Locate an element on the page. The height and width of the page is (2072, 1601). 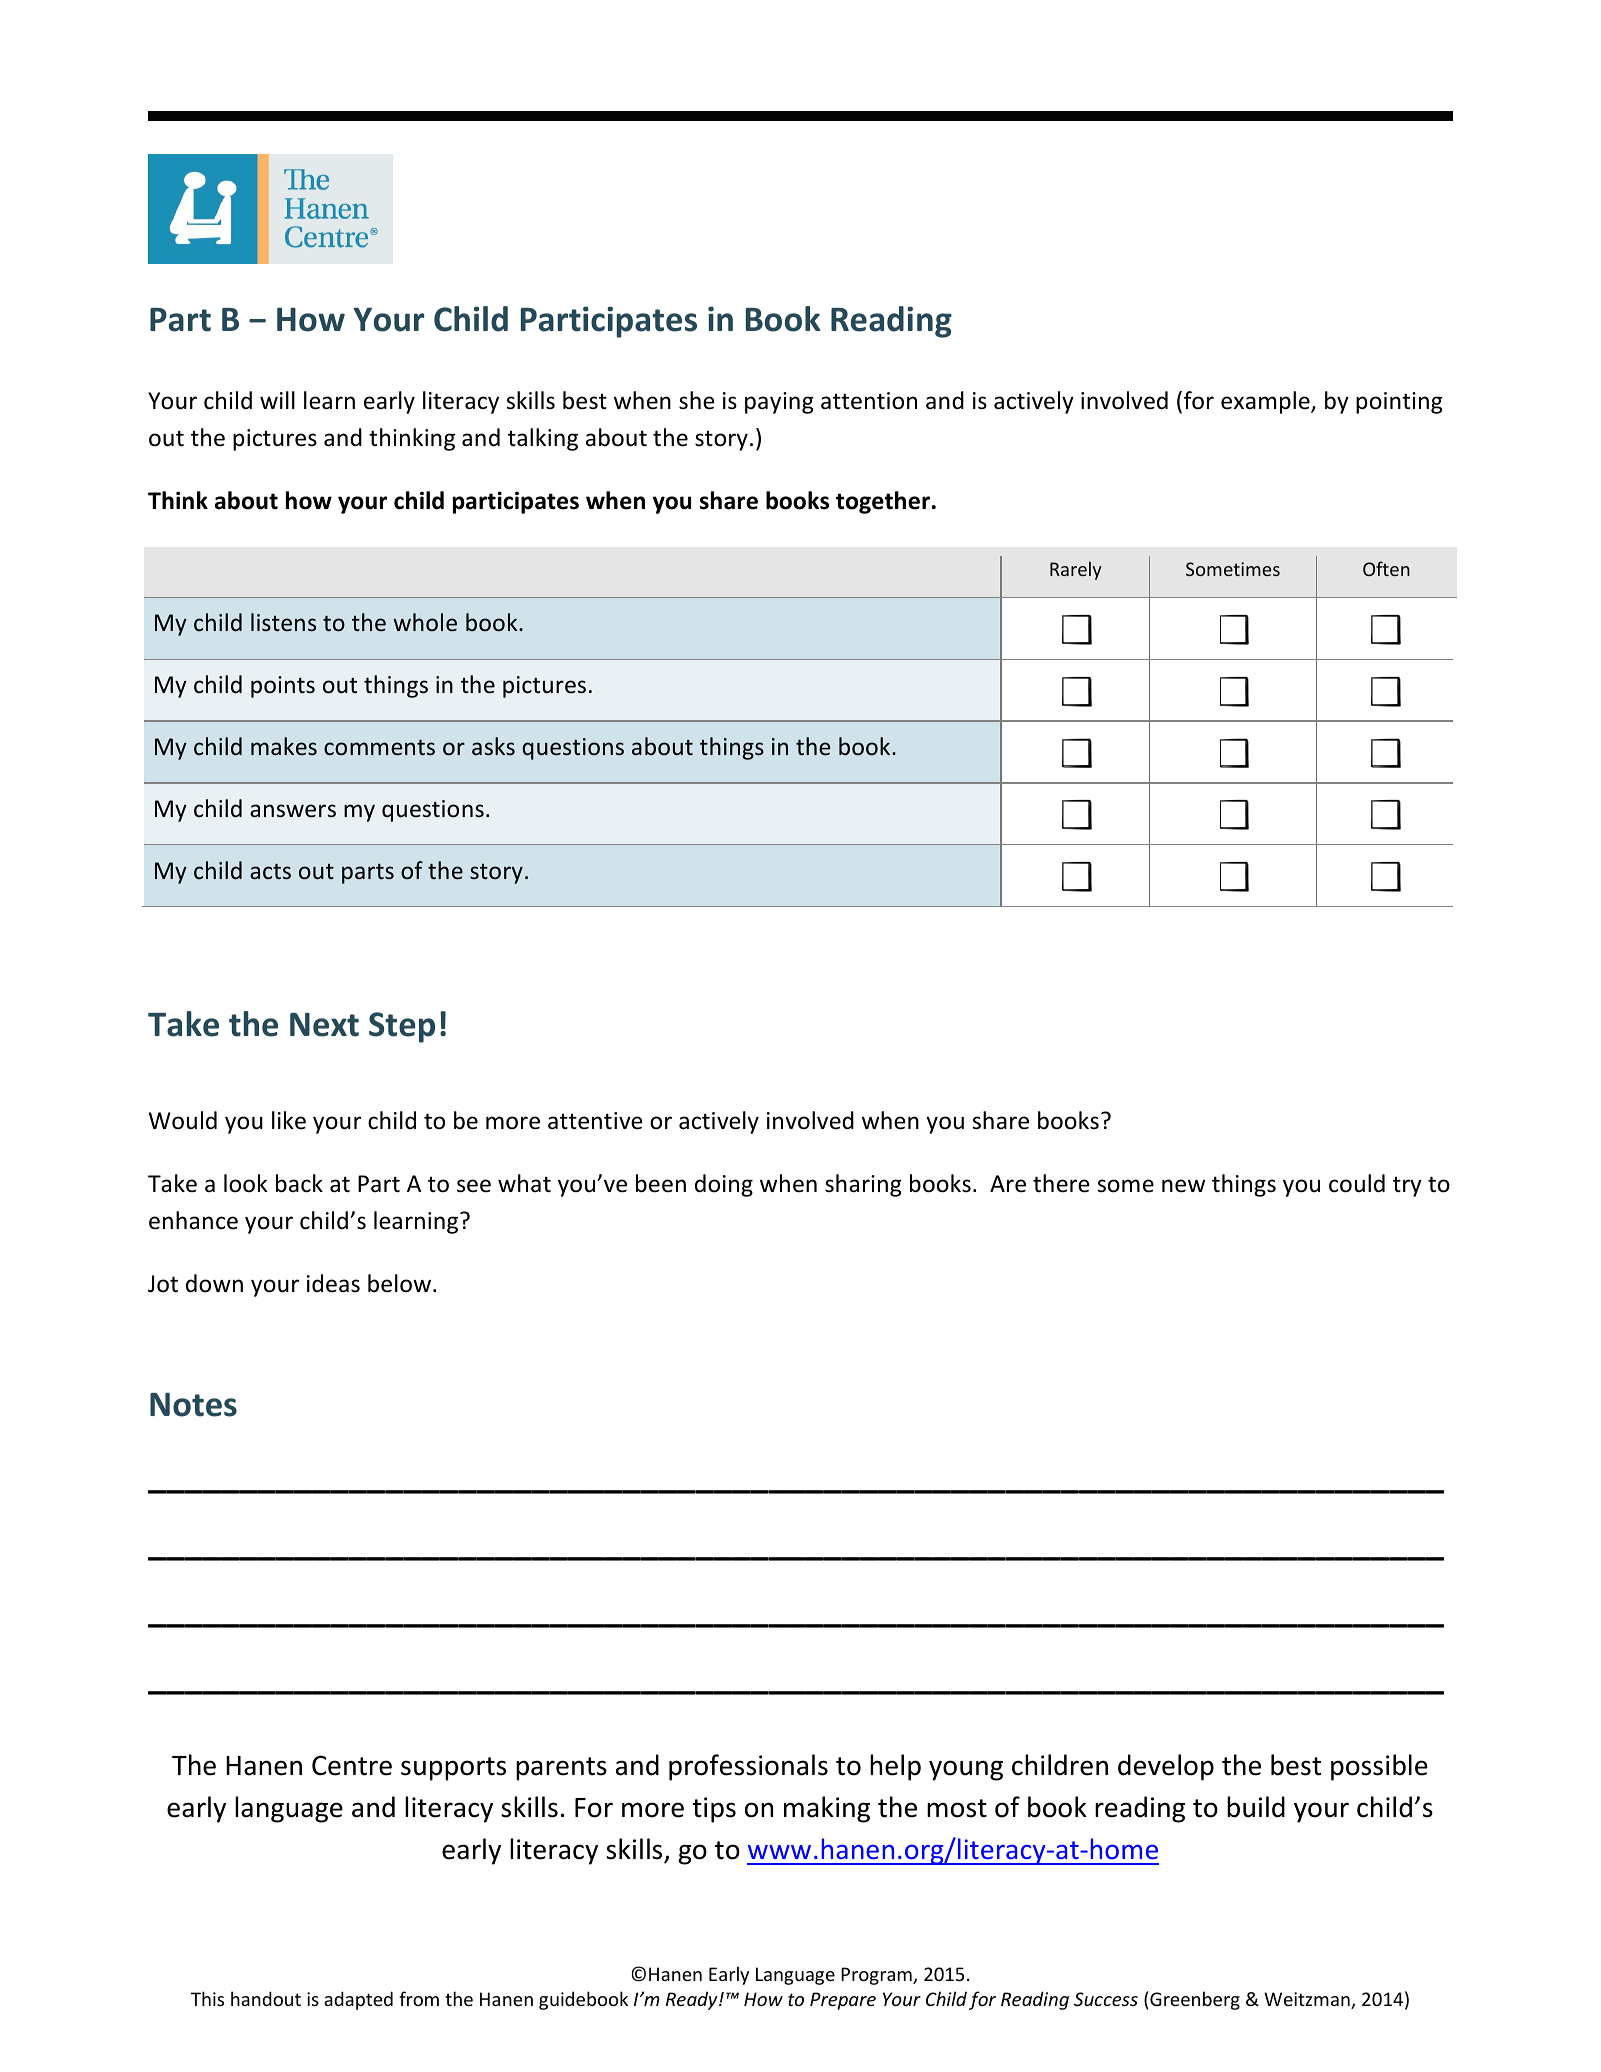
sharing is located at coordinates (863, 1185).
